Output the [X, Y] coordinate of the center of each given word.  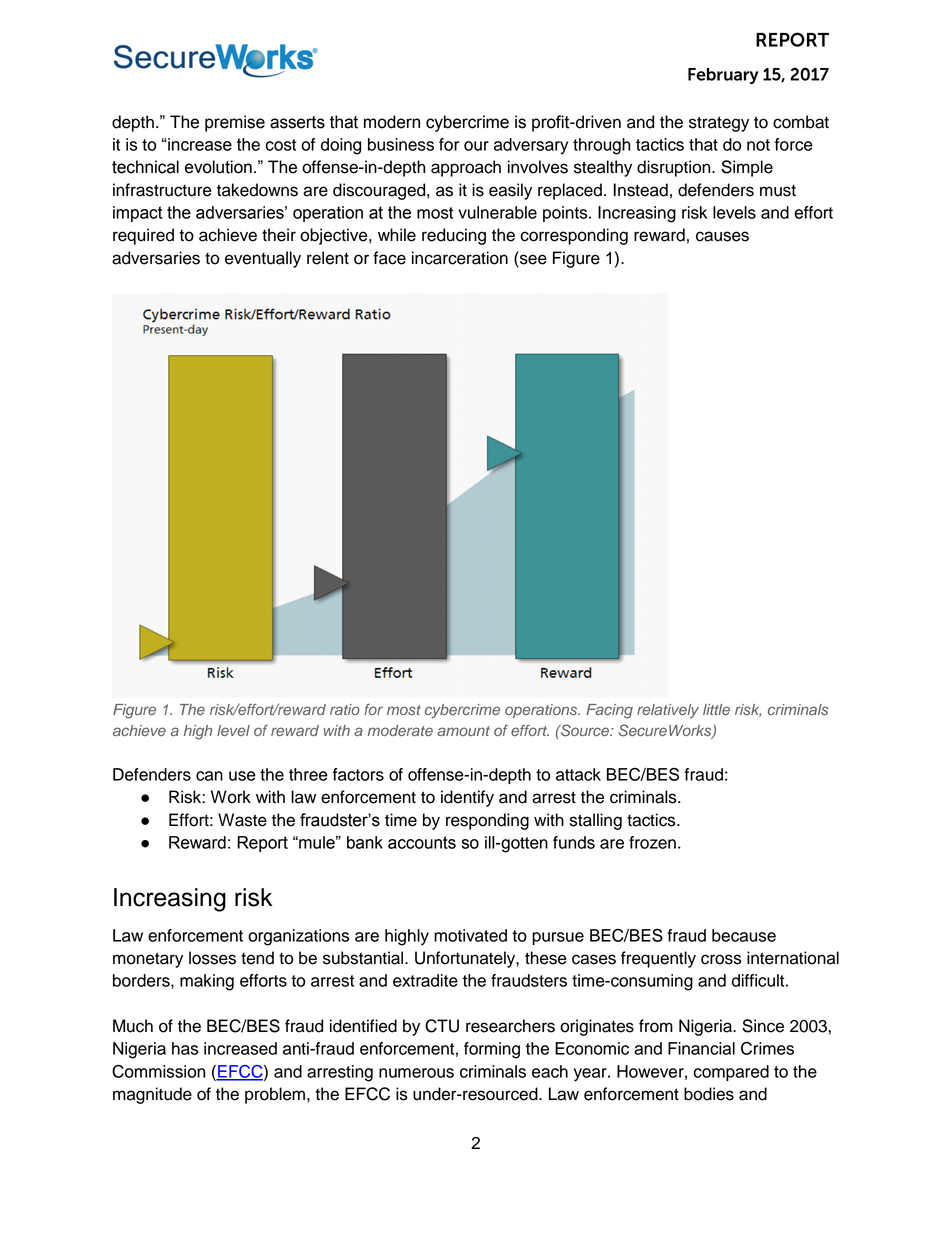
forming [492, 1050]
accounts [422, 842]
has [185, 1048]
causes [722, 236]
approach [466, 168]
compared [731, 1073]
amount [463, 731]
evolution [218, 167]
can [209, 776]
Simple [747, 168]
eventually [263, 259]
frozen [652, 842]
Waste [242, 820]
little [716, 709]
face [389, 258]
